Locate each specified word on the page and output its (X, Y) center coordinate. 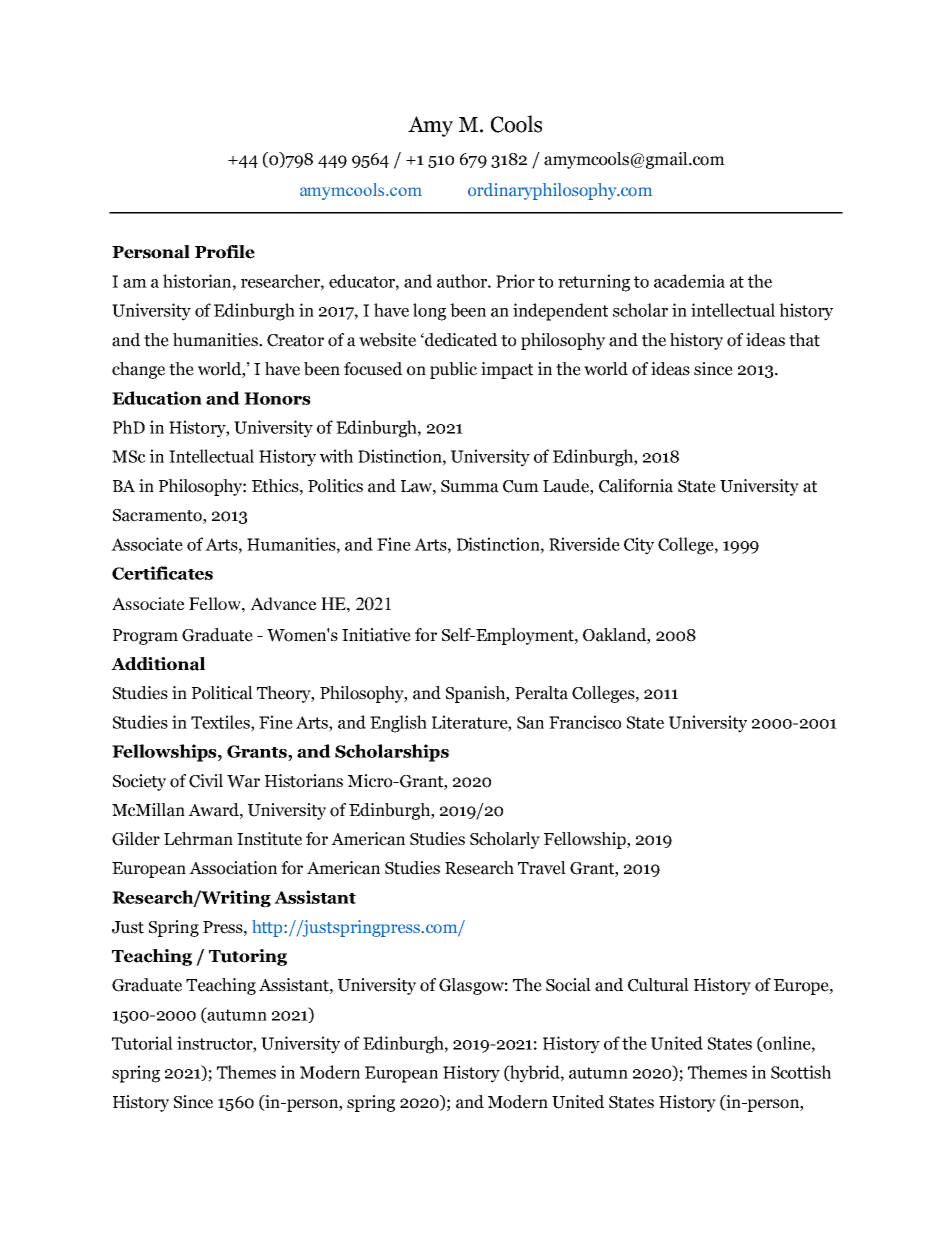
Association (233, 868)
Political (222, 693)
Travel (542, 868)
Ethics (276, 486)
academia (689, 281)
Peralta (541, 693)
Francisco (585, 722)
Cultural (658, 985)
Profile (225, 252)
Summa (470, 486)
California (636, 486)
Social (568, 985)
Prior (515, 281)
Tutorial (142, 1043)
